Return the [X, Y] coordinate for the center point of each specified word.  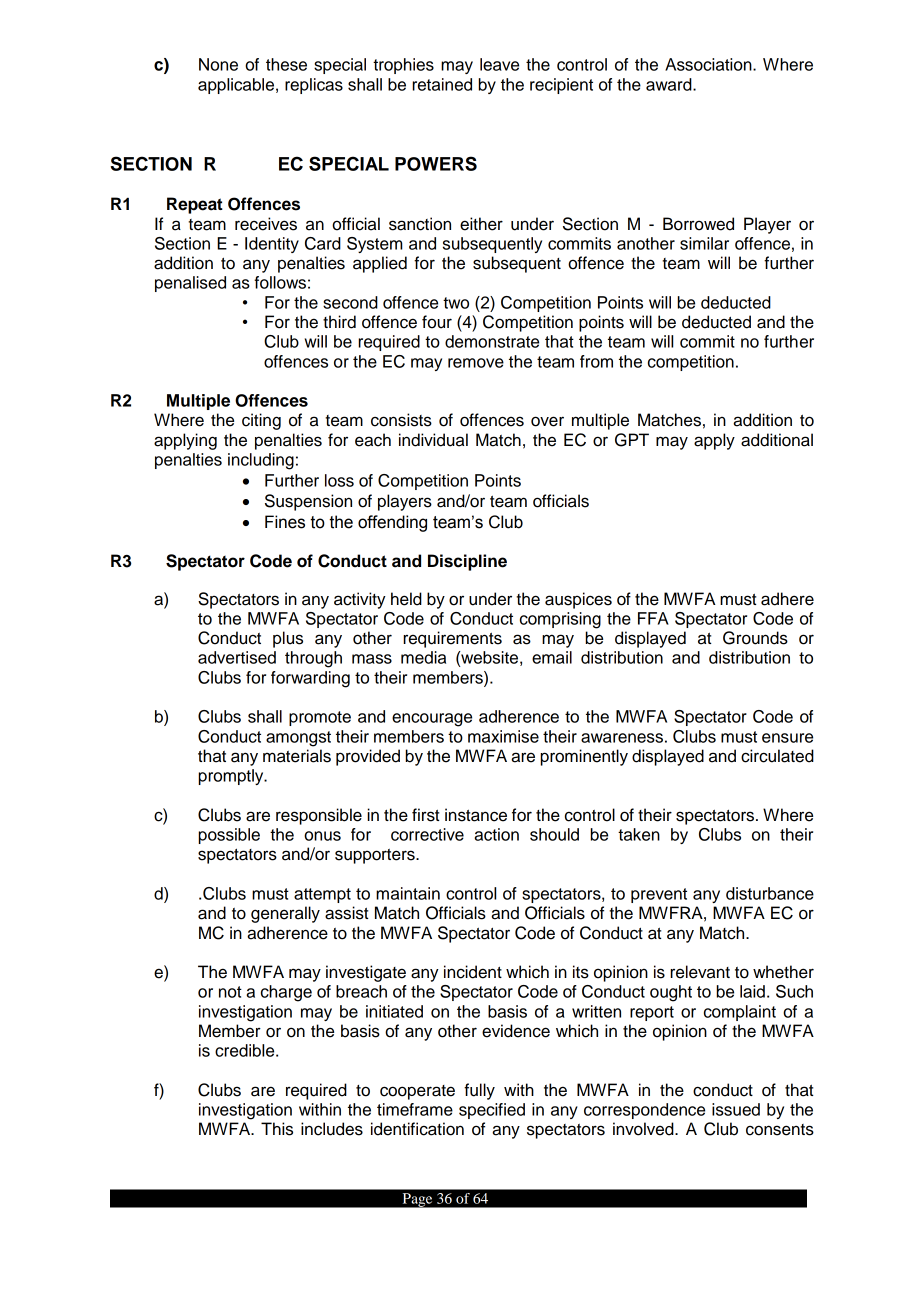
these [286, 64]
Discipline [467, 562]
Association [709, 64]
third [339, 322]
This [277, 1129]
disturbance [770, 893]
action [496, 834]
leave [499, 64]
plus [288, 639]
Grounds [755, 638]
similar [704, 243]
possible [229, 836]
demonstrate [492, 341]
